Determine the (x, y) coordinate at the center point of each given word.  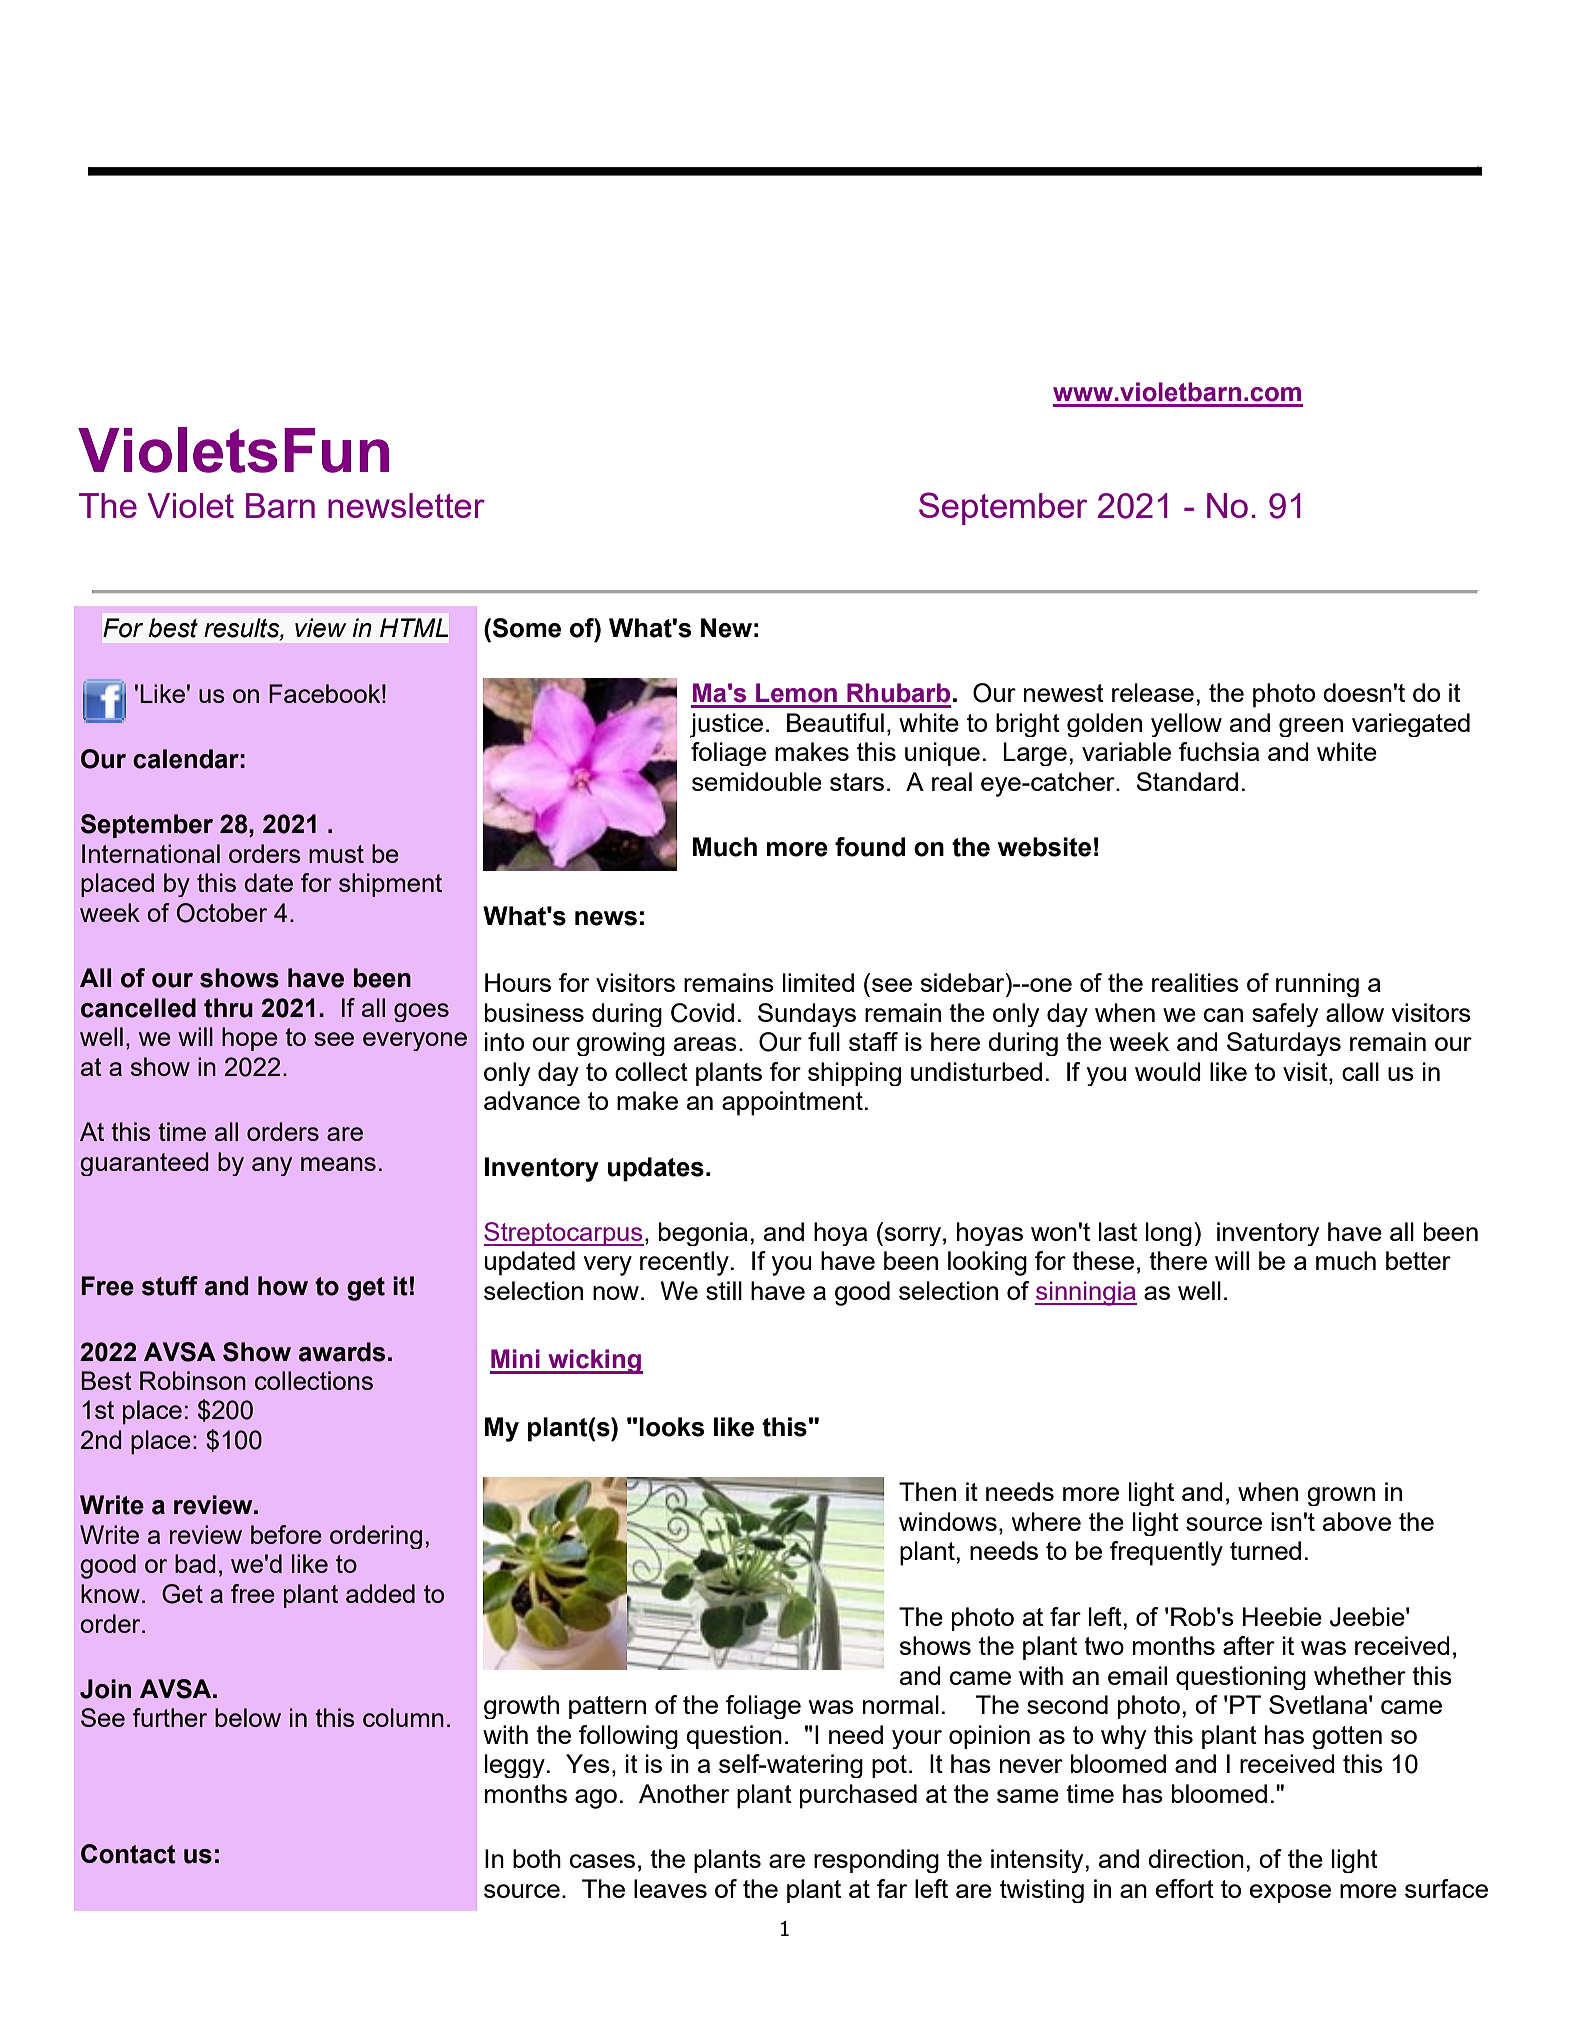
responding (876, 1861)
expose (1290, 1893)
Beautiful (835, 722)
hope (250, 1039)
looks (671, 1427)
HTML (414, 627)
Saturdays (1284, 1044)
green (1311, 727)
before (286, 1534)
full (824, 1041)
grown (1341, 1496)
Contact (128, 1854)
